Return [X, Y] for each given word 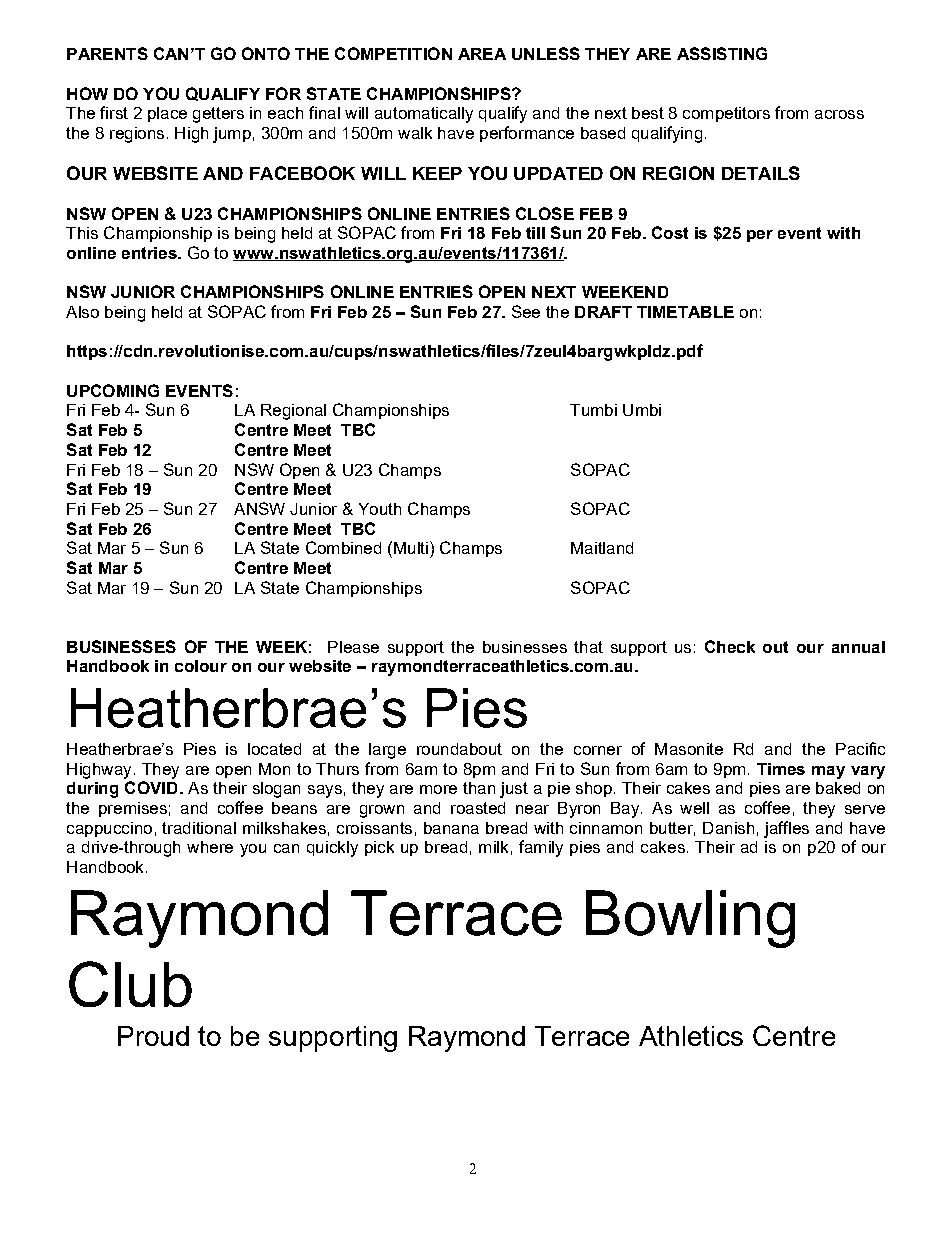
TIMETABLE [685, 312]
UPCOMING [113, 390]
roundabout [459, 749]
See [526, 311]
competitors [726, 114]
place [167, 114]
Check [730, 646]
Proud [153, 1036]
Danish [728, 828]
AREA [482, 54]
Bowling [690, 919]
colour [201, 666]
